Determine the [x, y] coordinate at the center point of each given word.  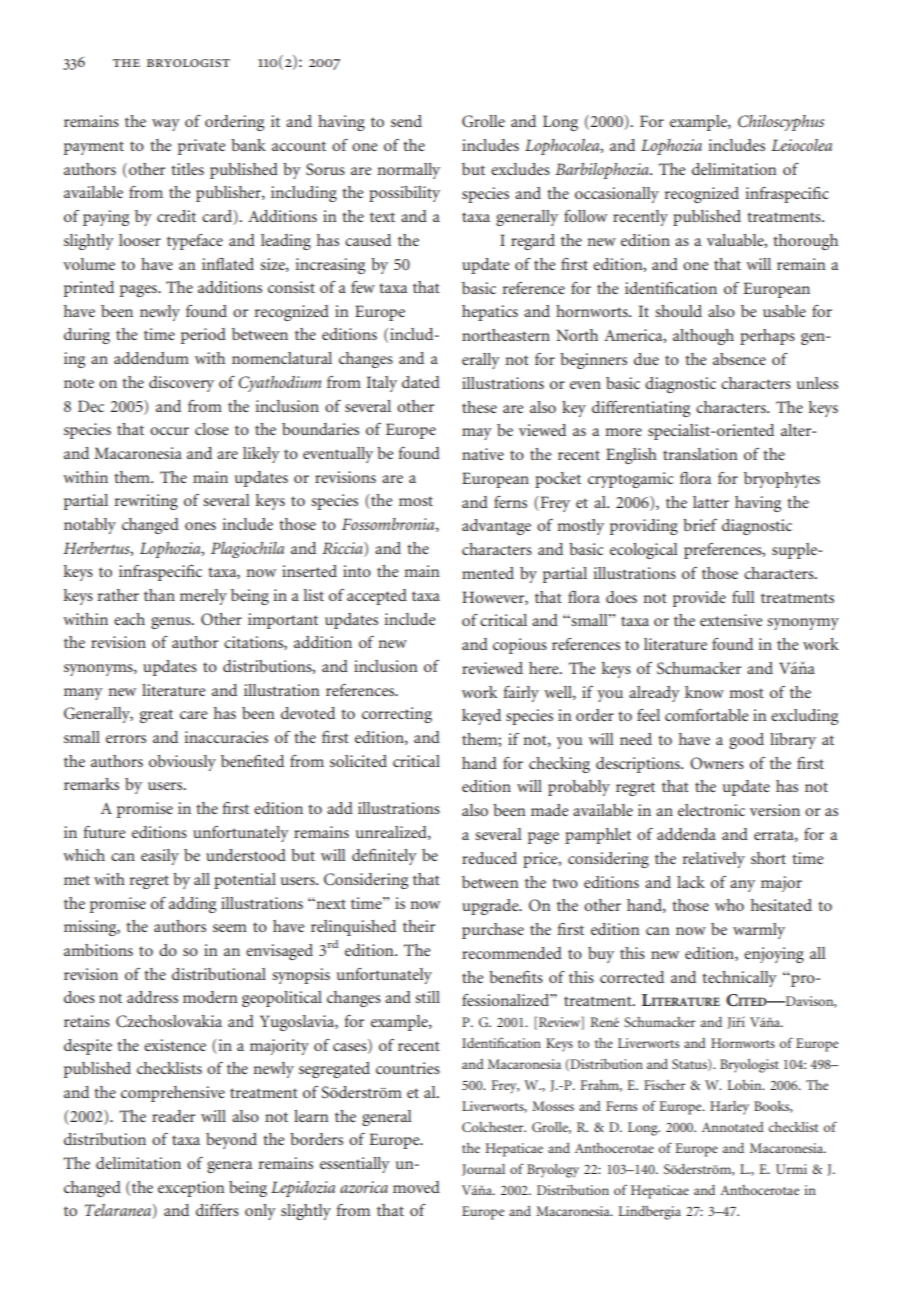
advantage [496, 527]
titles [187, 169]
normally [408, 171]
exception [191, 1189]
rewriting [146, 502]
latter [711, 502]
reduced [489, 858]
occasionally [617, 195]
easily [160, 857]
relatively [714, 860]
